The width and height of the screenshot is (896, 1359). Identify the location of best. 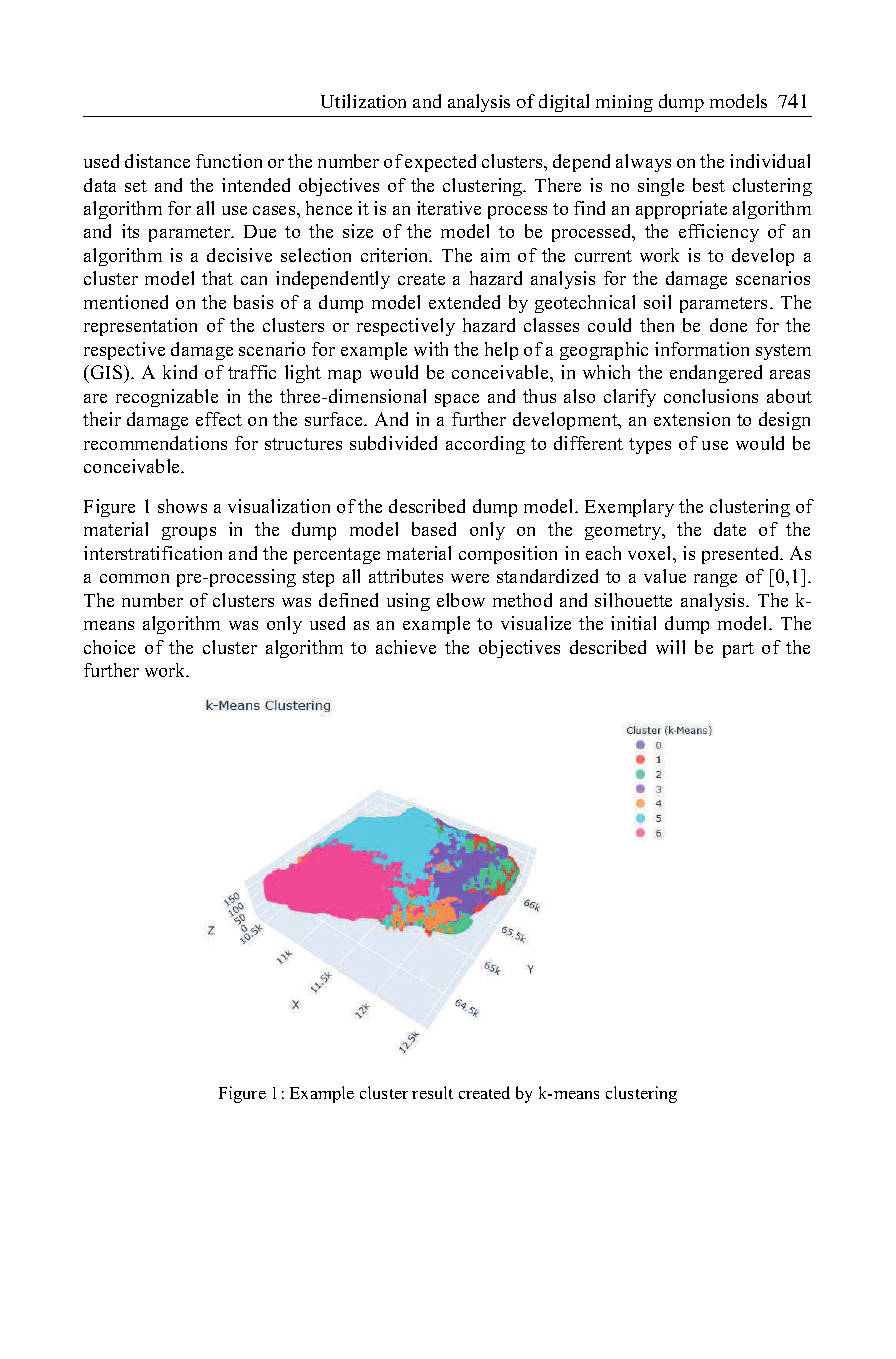
(709, 185).
